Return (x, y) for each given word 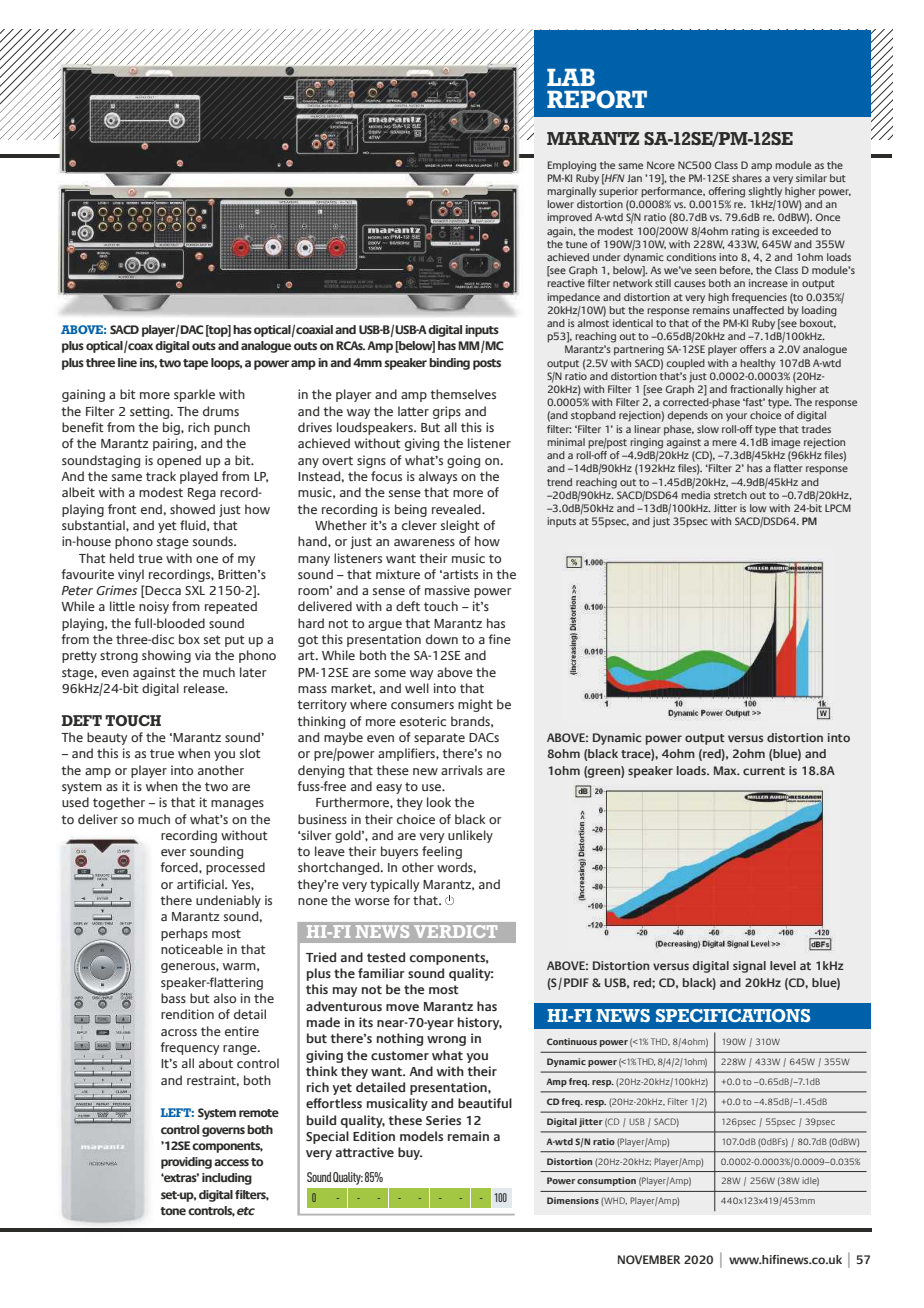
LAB (571, 77)
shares (747, 178)
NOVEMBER (649, 1259)
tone (173, 1211)
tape (195, 364)
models (421, 1136)
